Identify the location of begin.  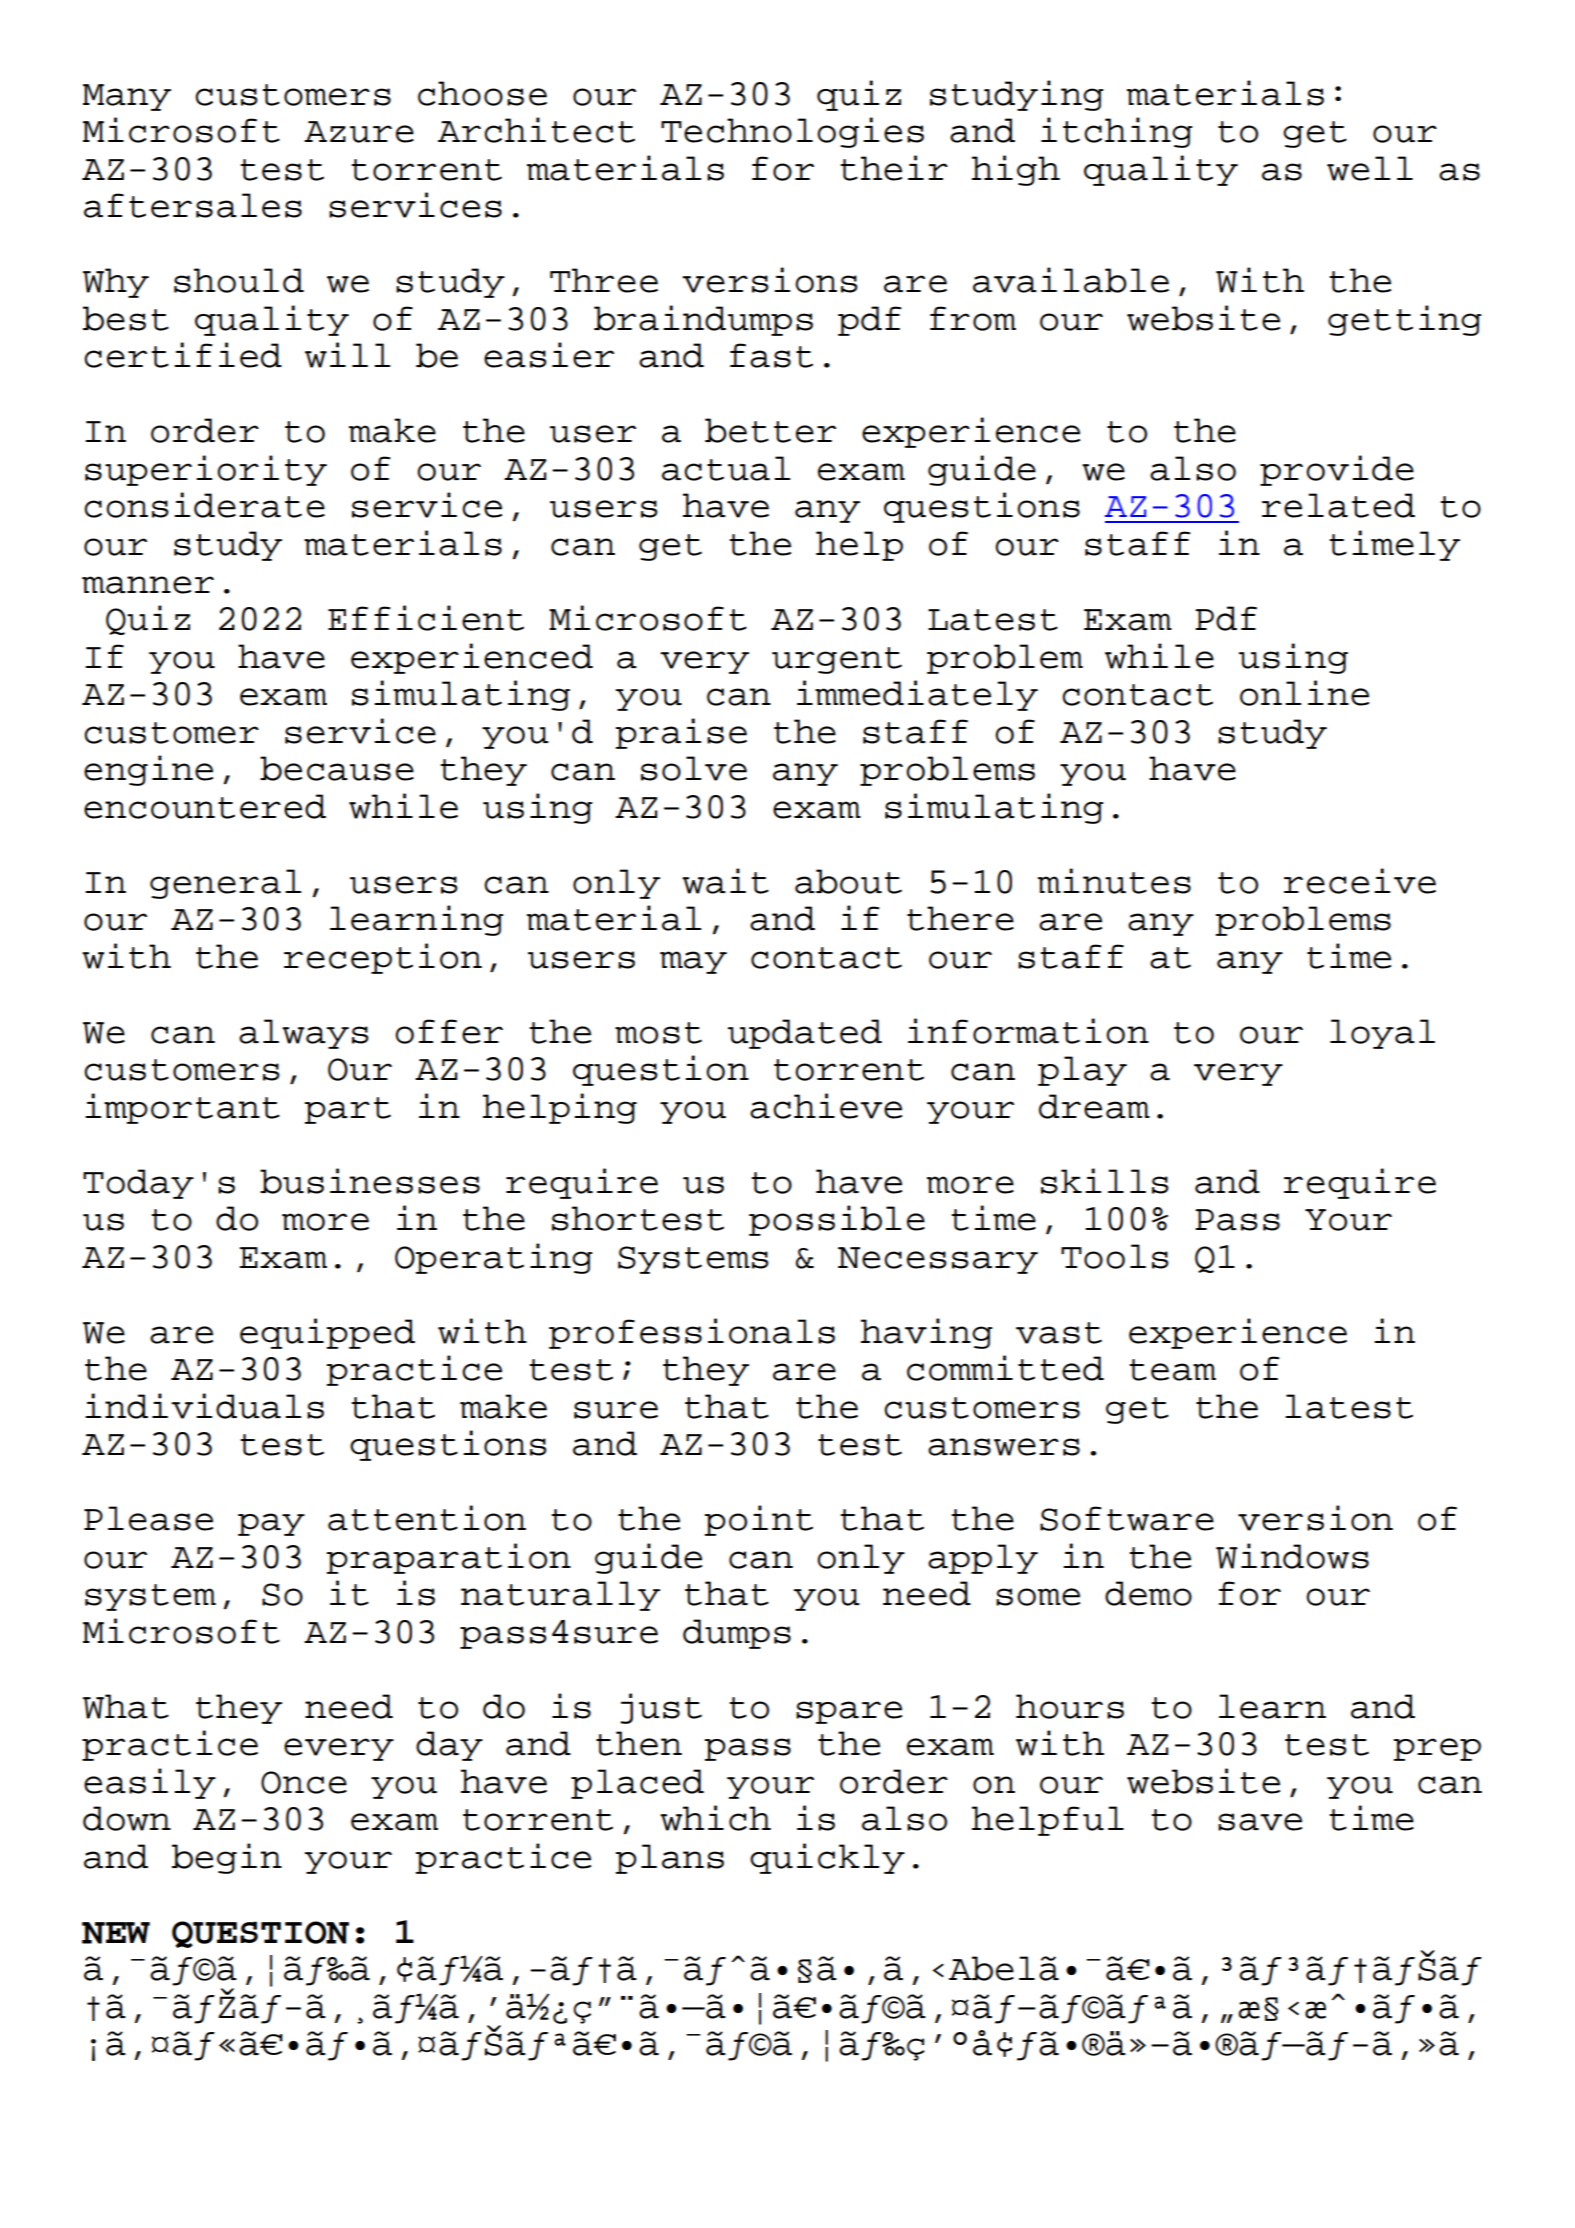
(227, 1858).
